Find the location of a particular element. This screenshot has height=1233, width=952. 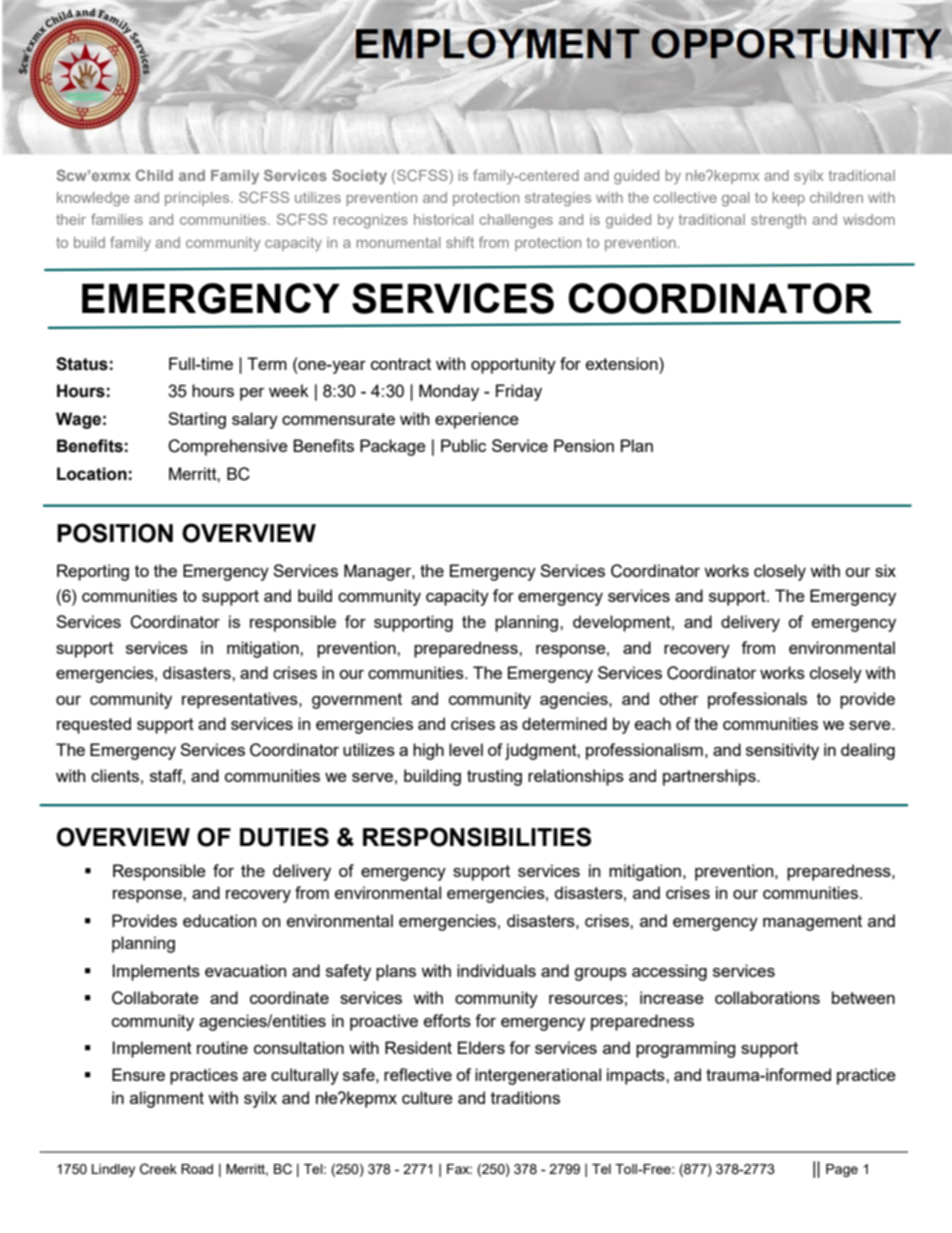

principles is located at coordinates (198, 199).
